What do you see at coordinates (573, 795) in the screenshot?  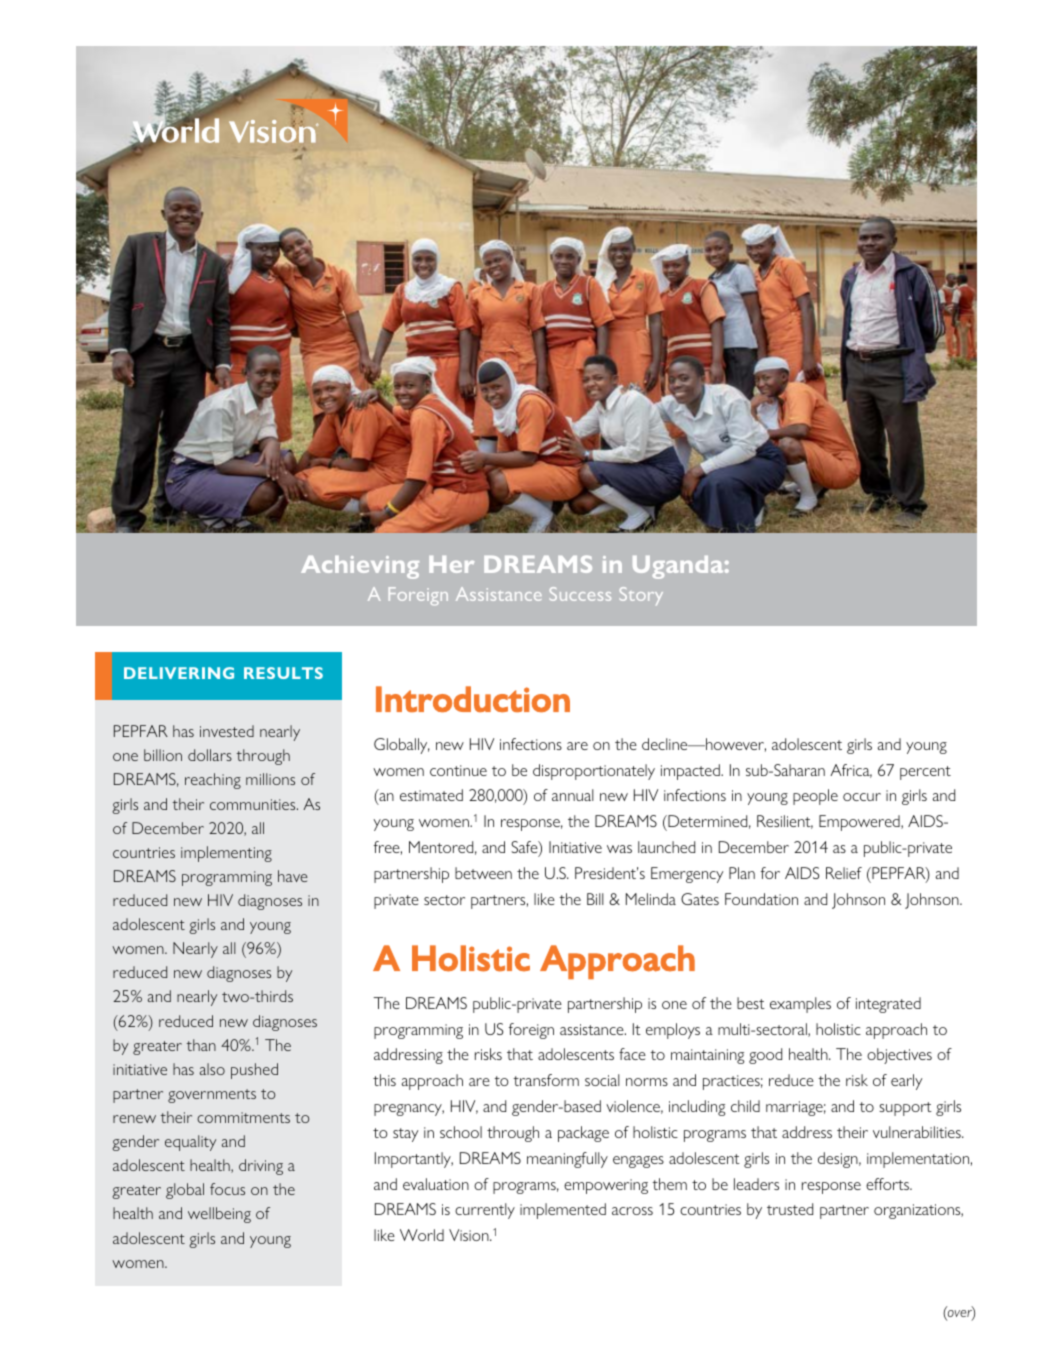 I see `annual` at bounding box center [573, 795].
